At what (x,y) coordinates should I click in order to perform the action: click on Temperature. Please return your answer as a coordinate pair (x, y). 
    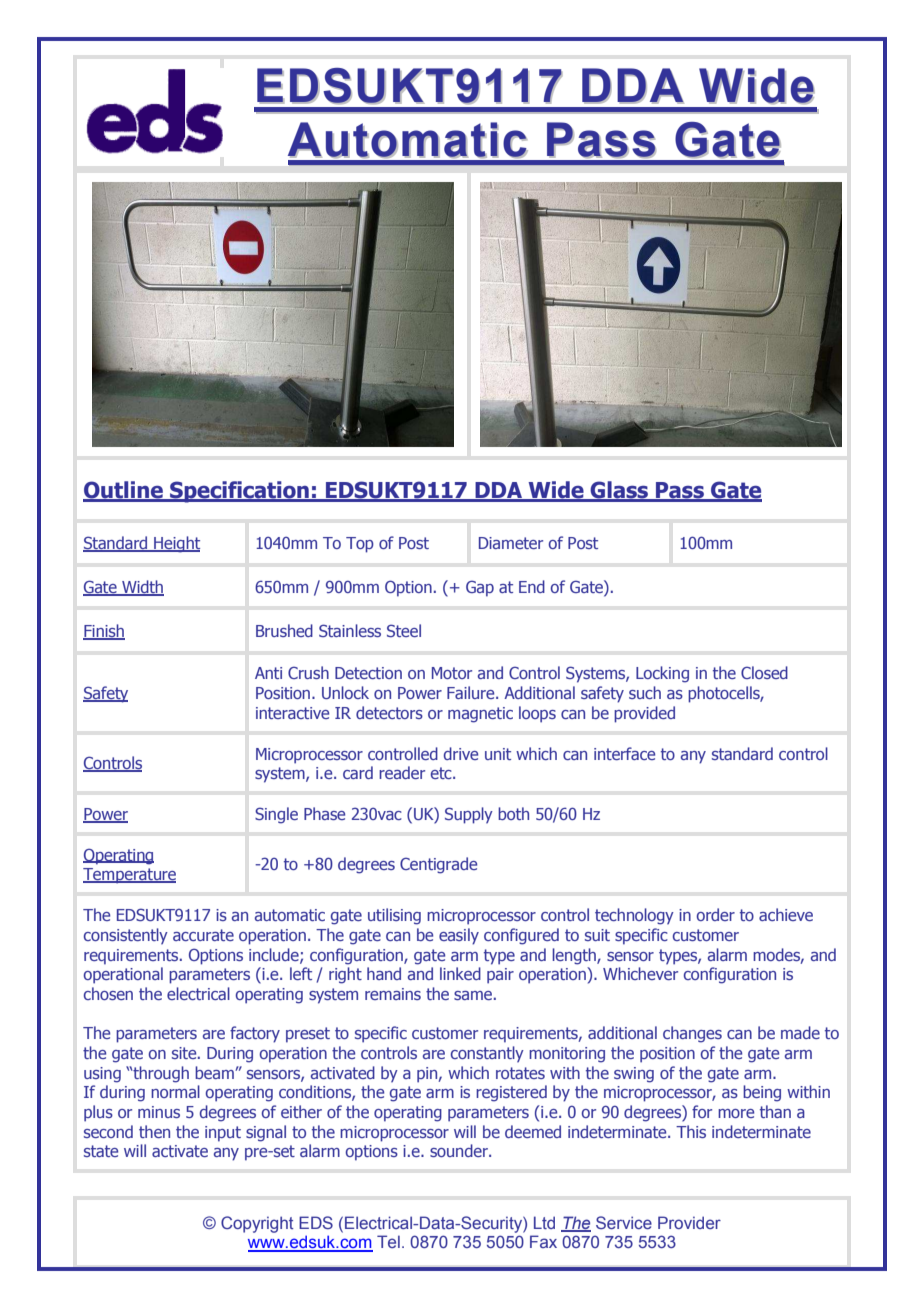
    Looking at the image, I should click on (129, 876).
